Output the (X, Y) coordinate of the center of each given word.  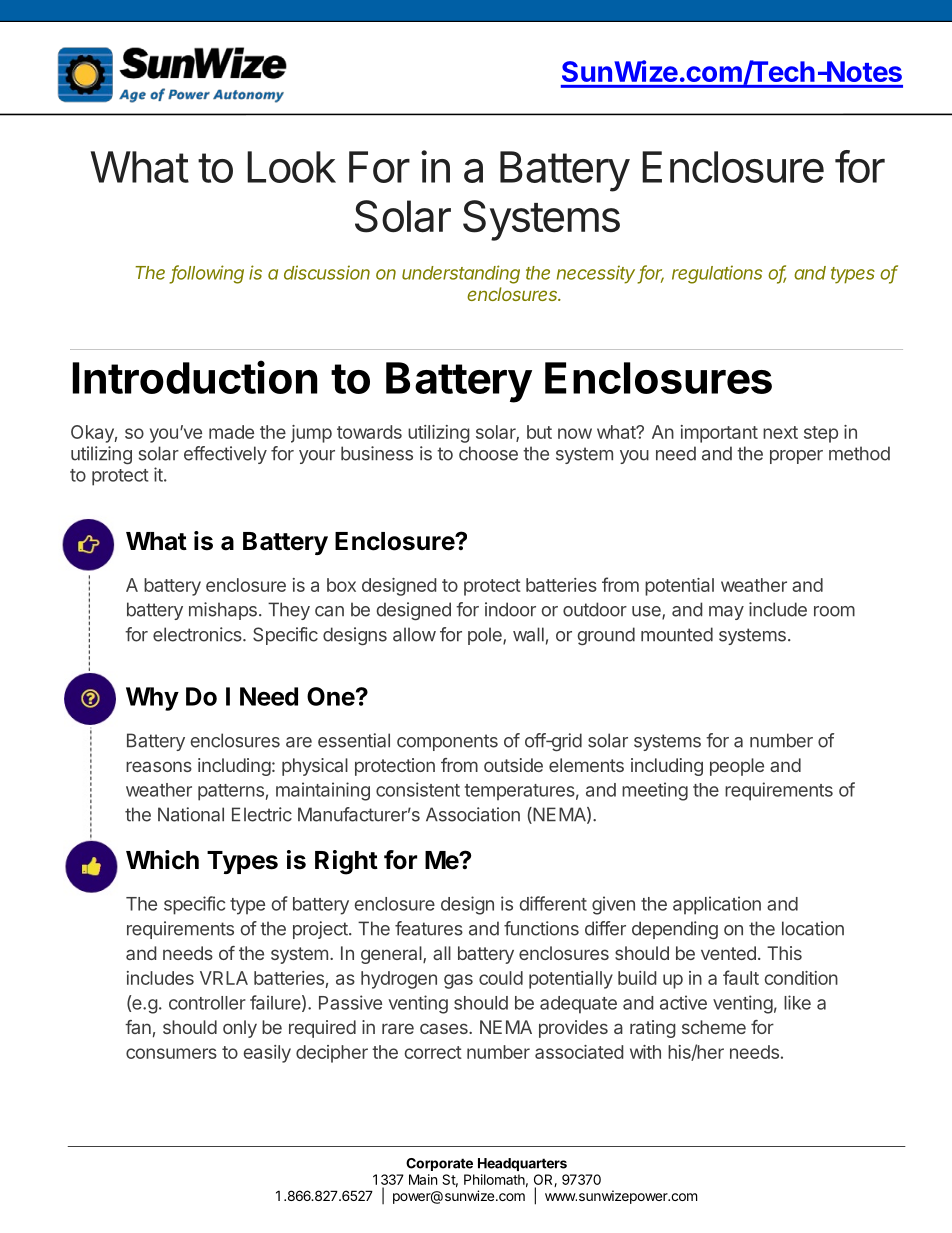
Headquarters (522, 1164)
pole (486, 636)
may (726, 613)
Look (291, 167)
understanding (461, 274)
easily (267, 1054)
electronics (198, 634)
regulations (717, 274)
